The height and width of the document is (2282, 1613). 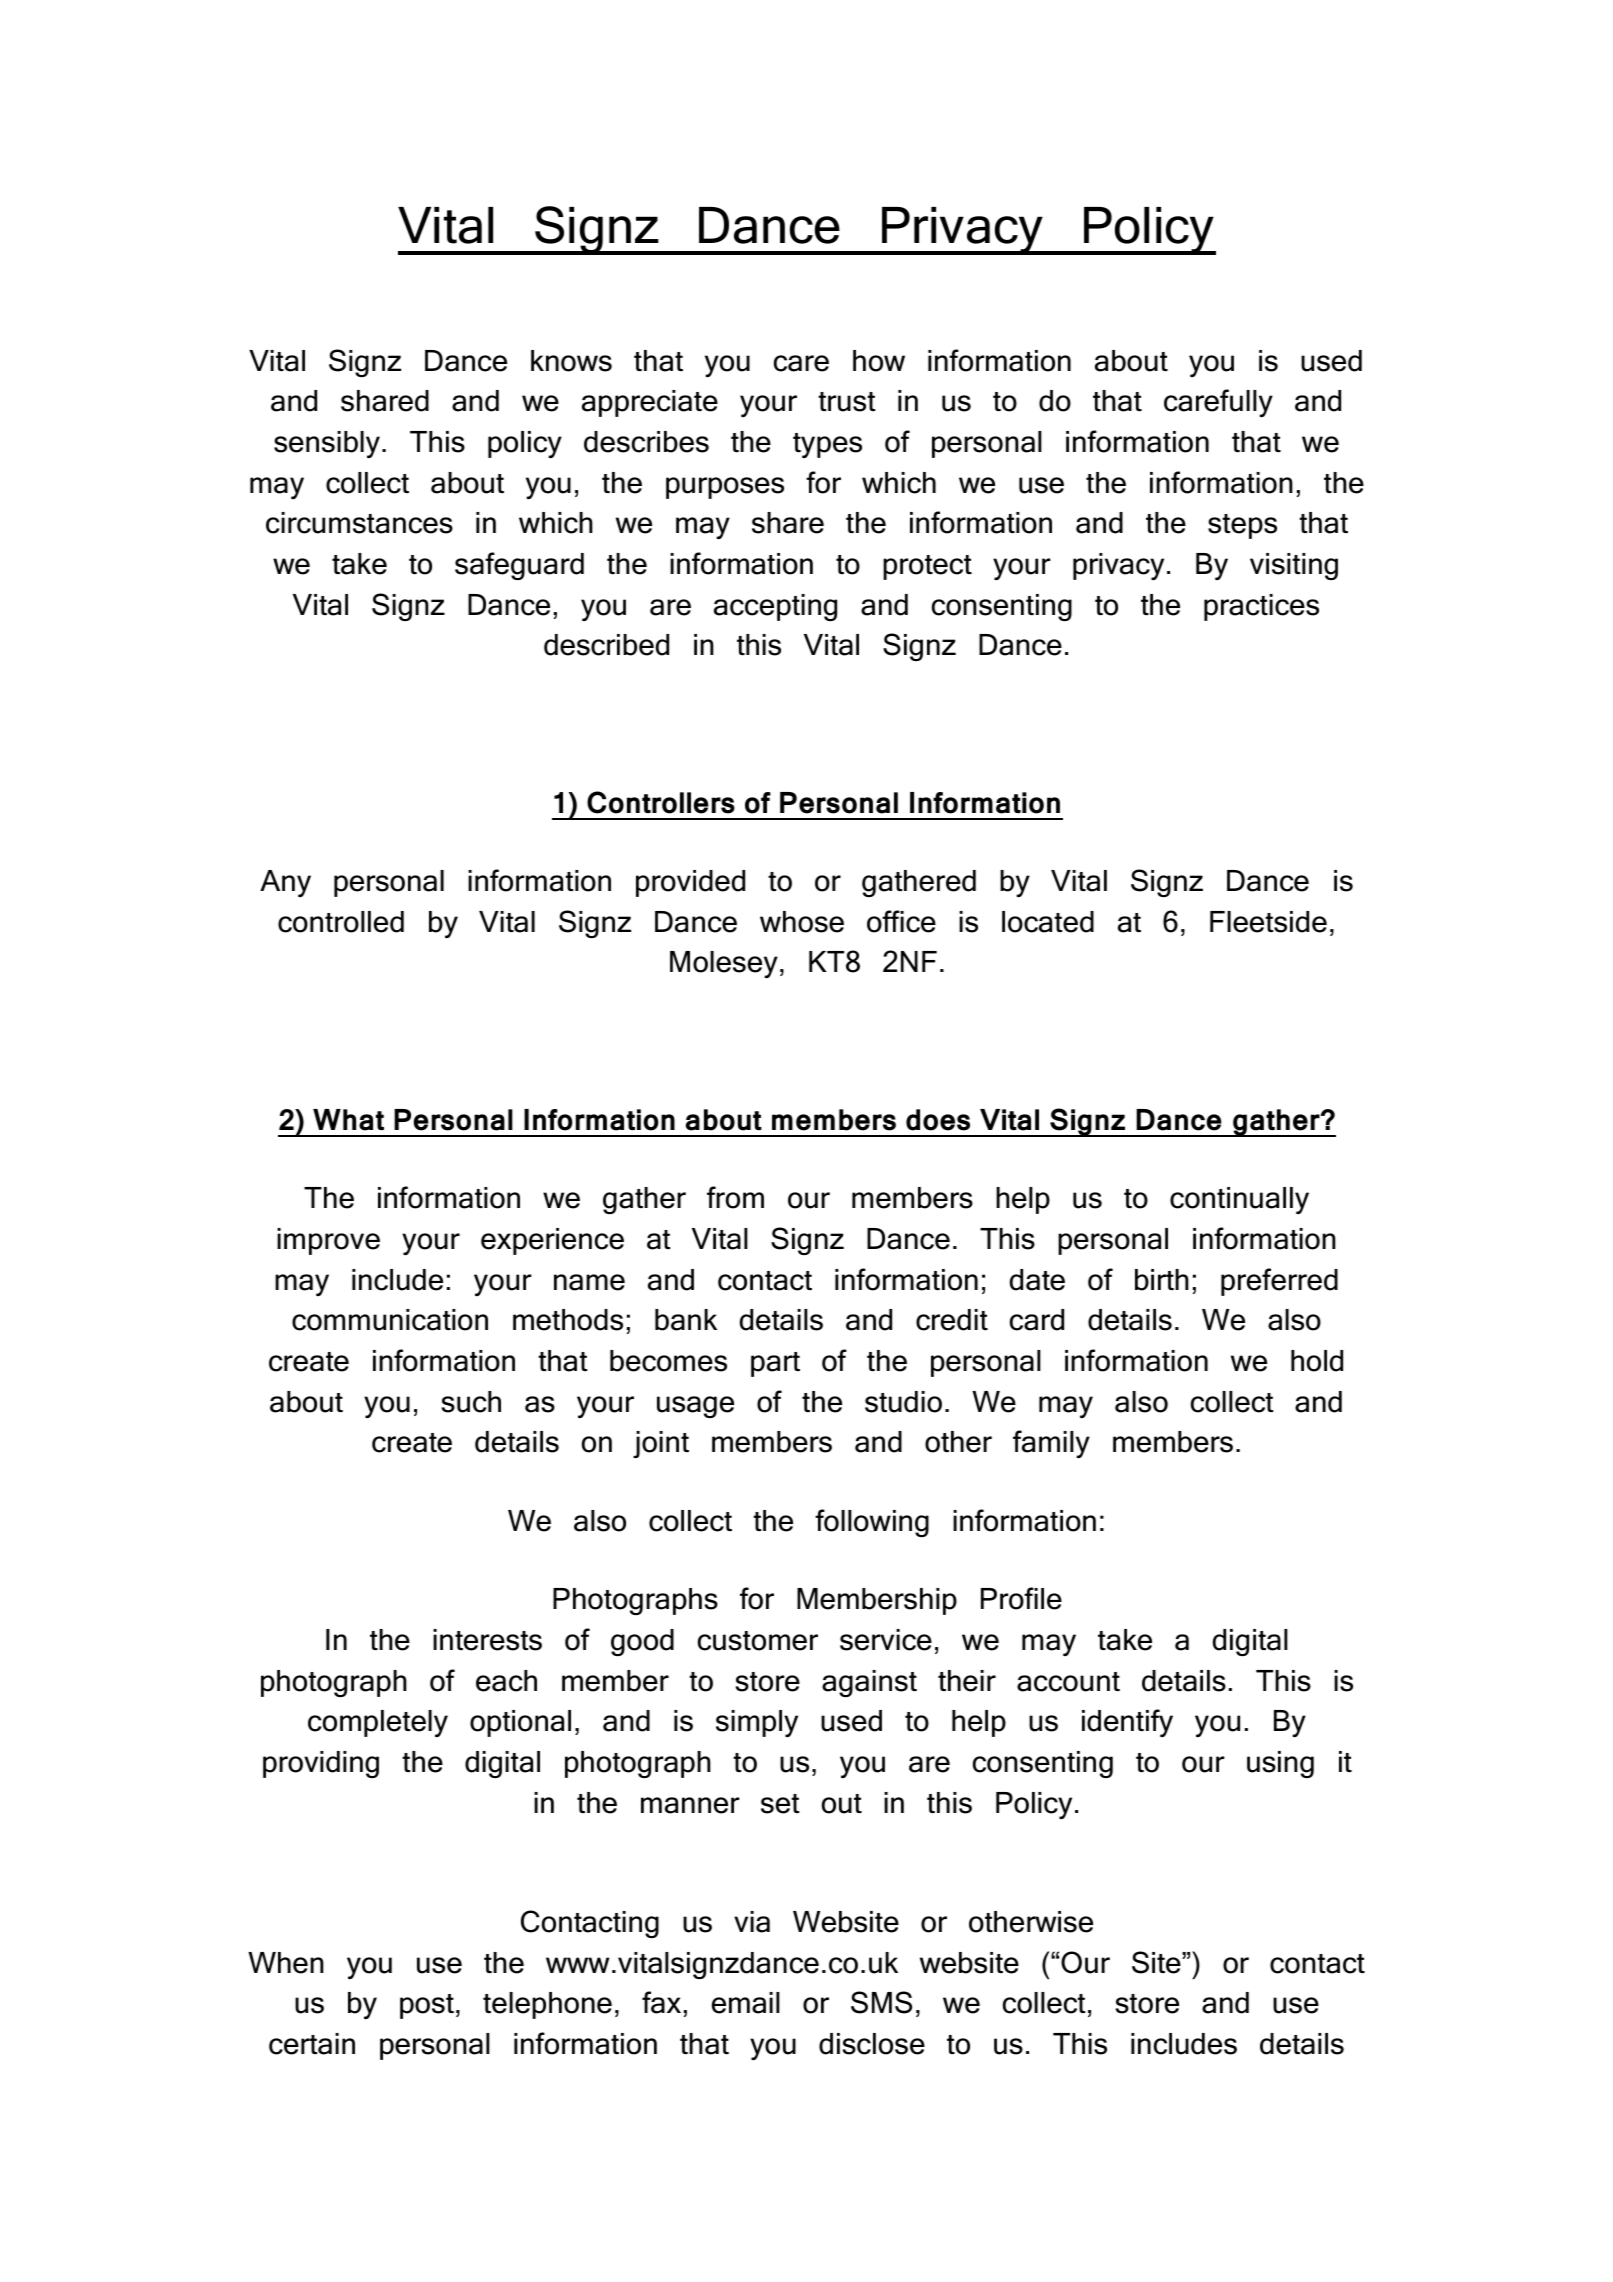 What do you see at coordinates (1280, 1764) in the document?
I see `using` at bounding box center [1280, 1764].
